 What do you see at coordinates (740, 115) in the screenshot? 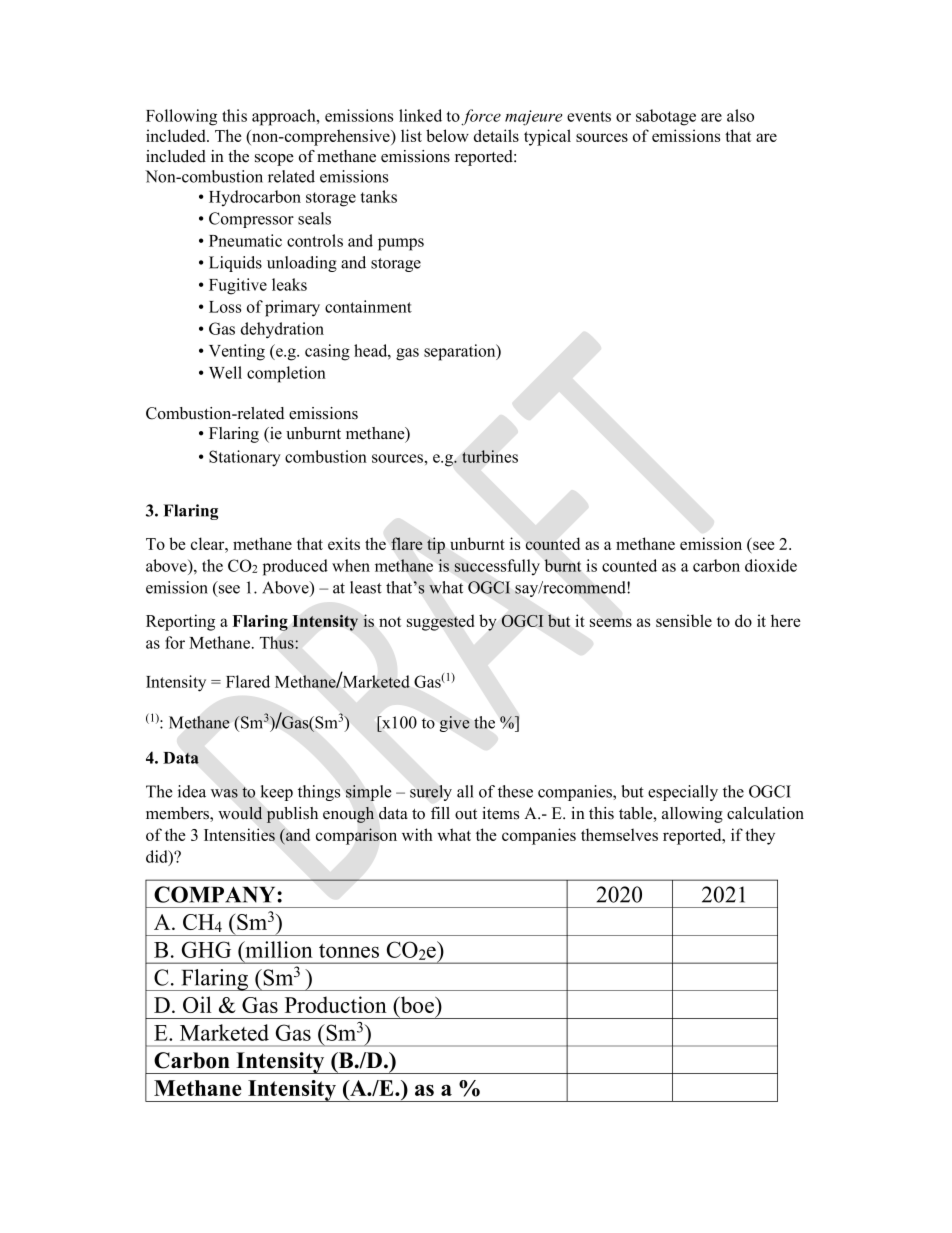
I see `also` at bounding box center [740, 115].
